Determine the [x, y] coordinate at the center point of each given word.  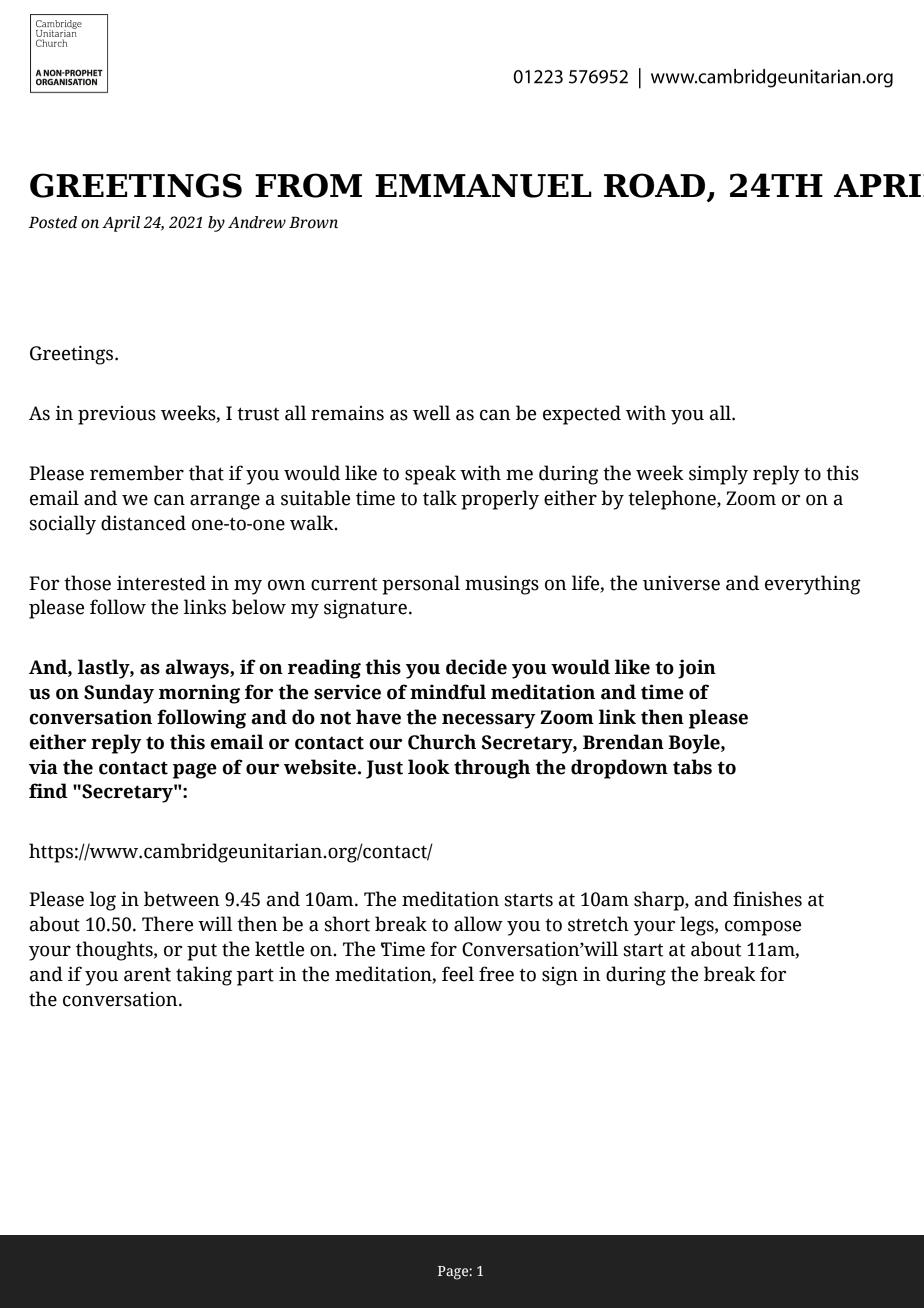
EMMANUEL [483, 186]
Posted [52, 222]
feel [458, 974]
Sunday [119, 694]
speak [430, 475]
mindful [448, 692]
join [697, 669]
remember [137, 473]
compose [763, 928]
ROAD [656, 186]
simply [718, 475]
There [167, 924]
